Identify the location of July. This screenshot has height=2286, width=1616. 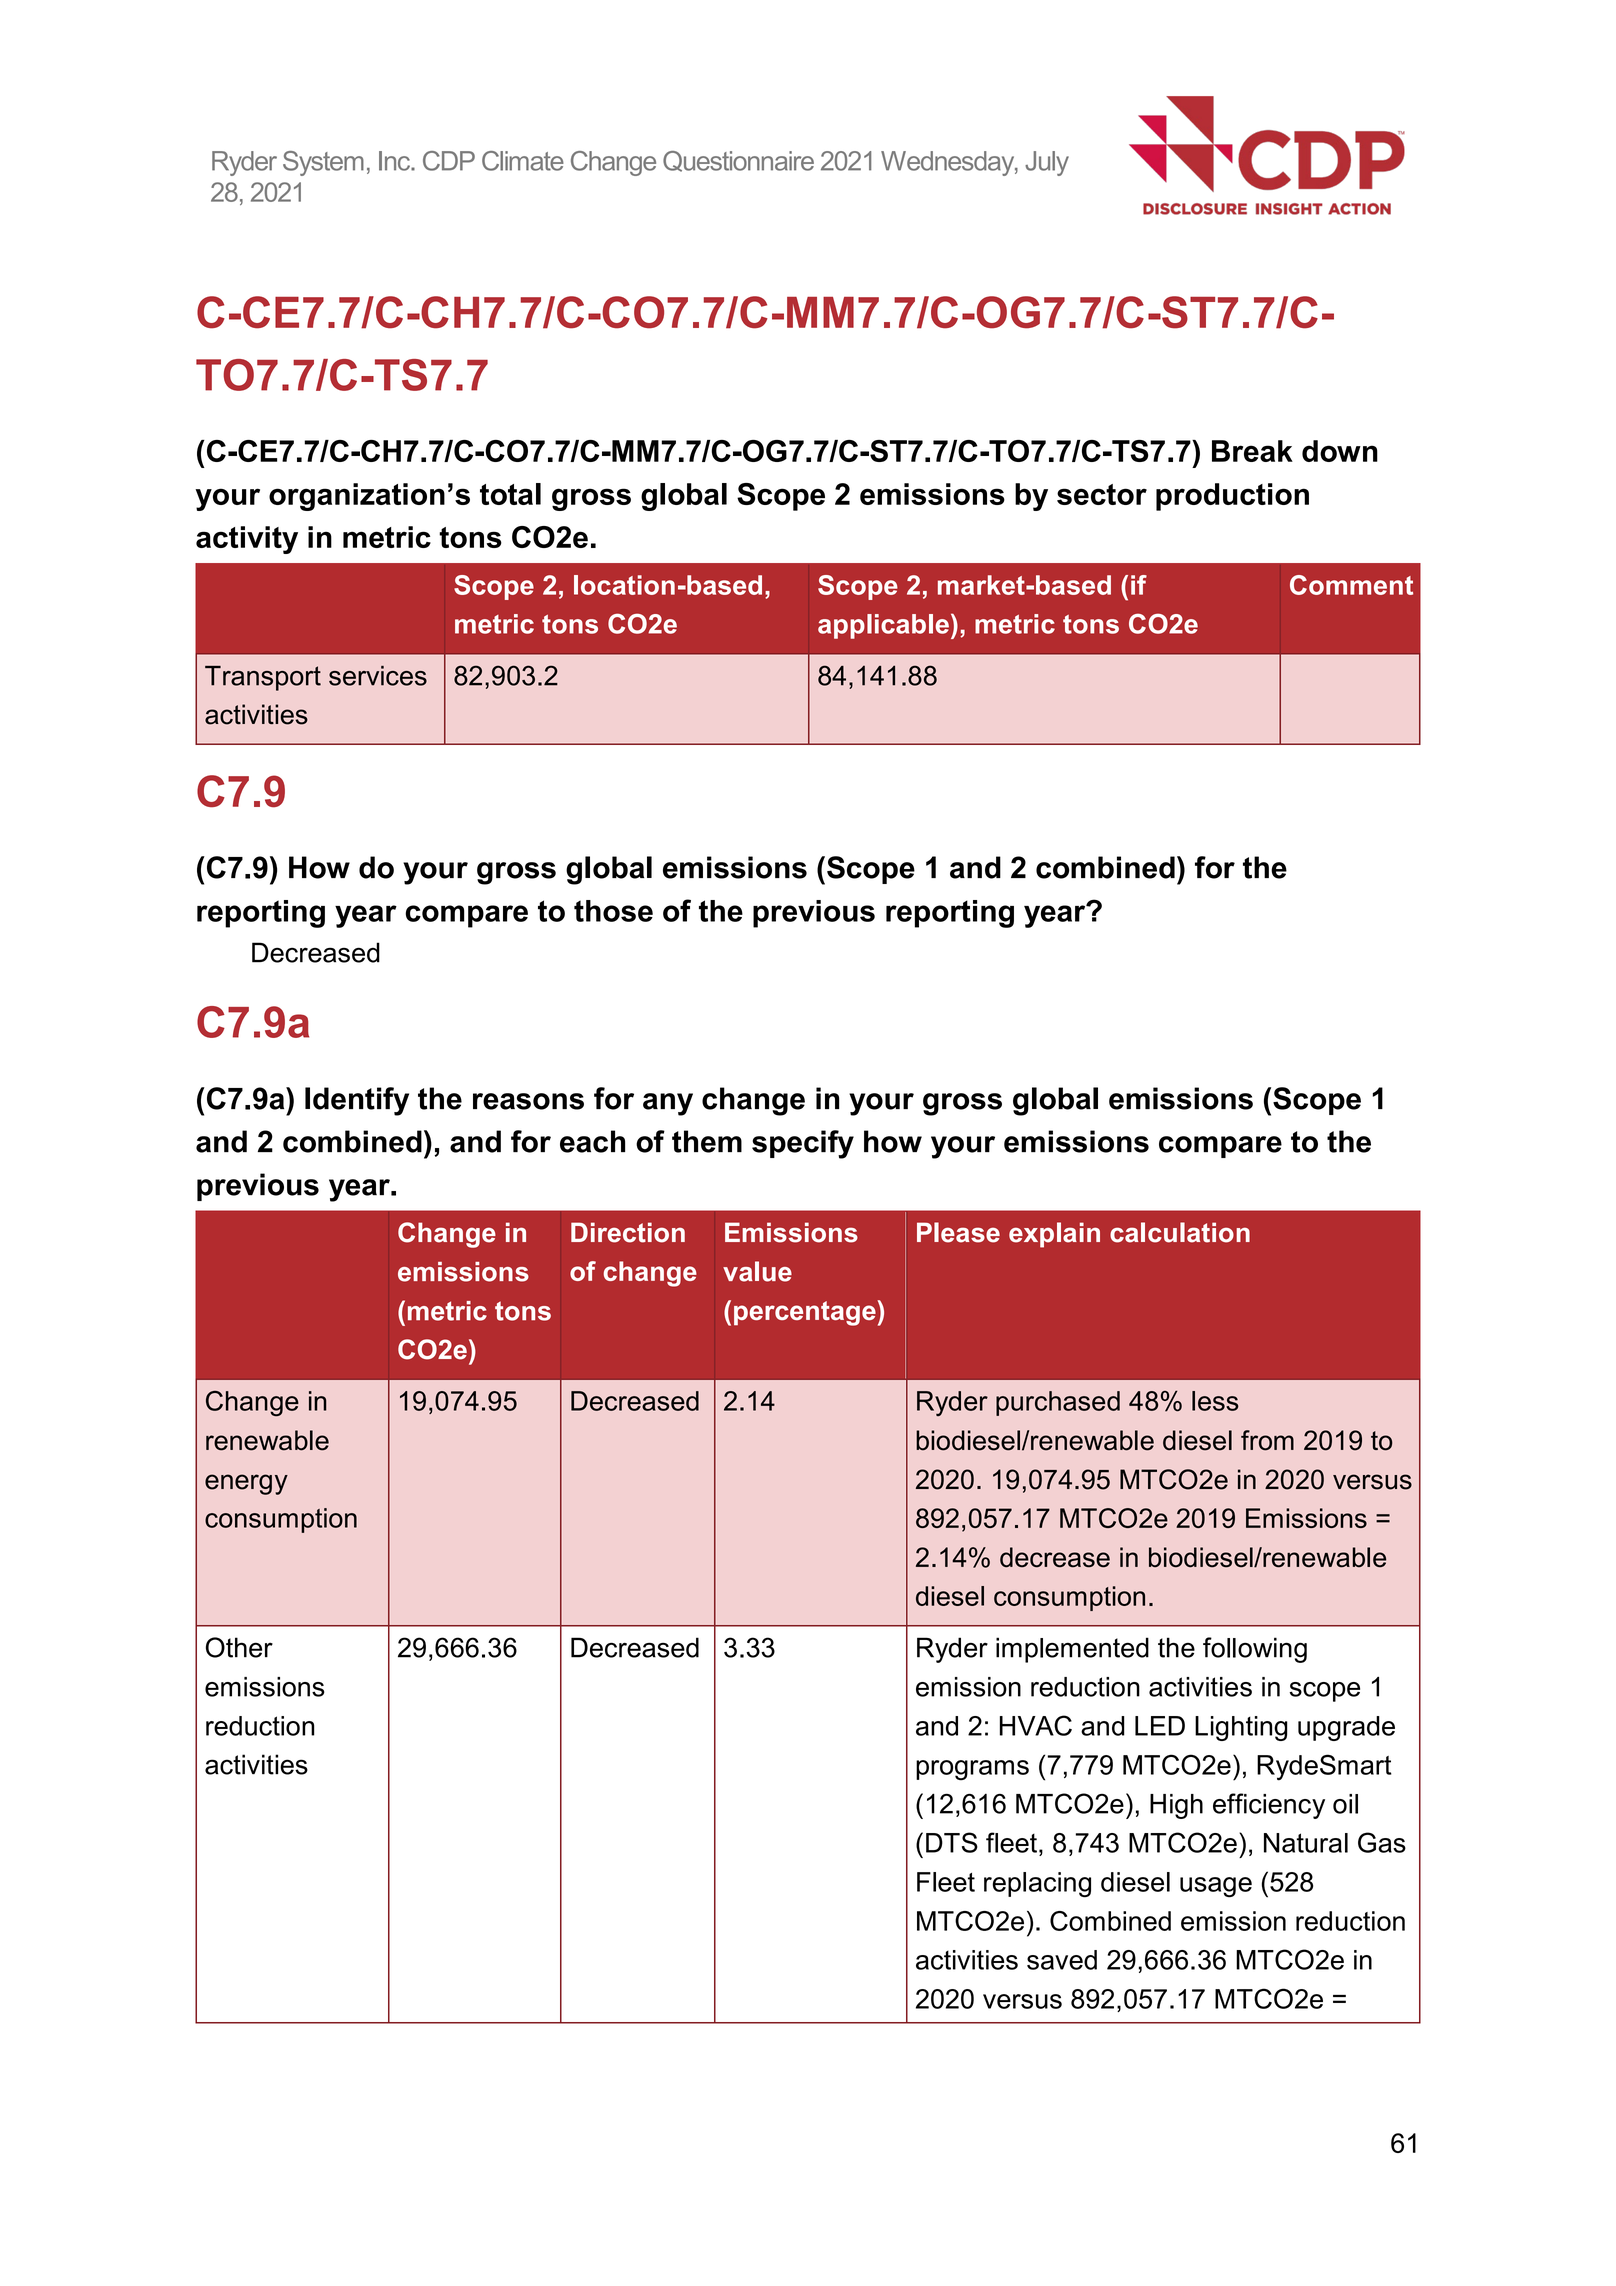
(1047, 163).
